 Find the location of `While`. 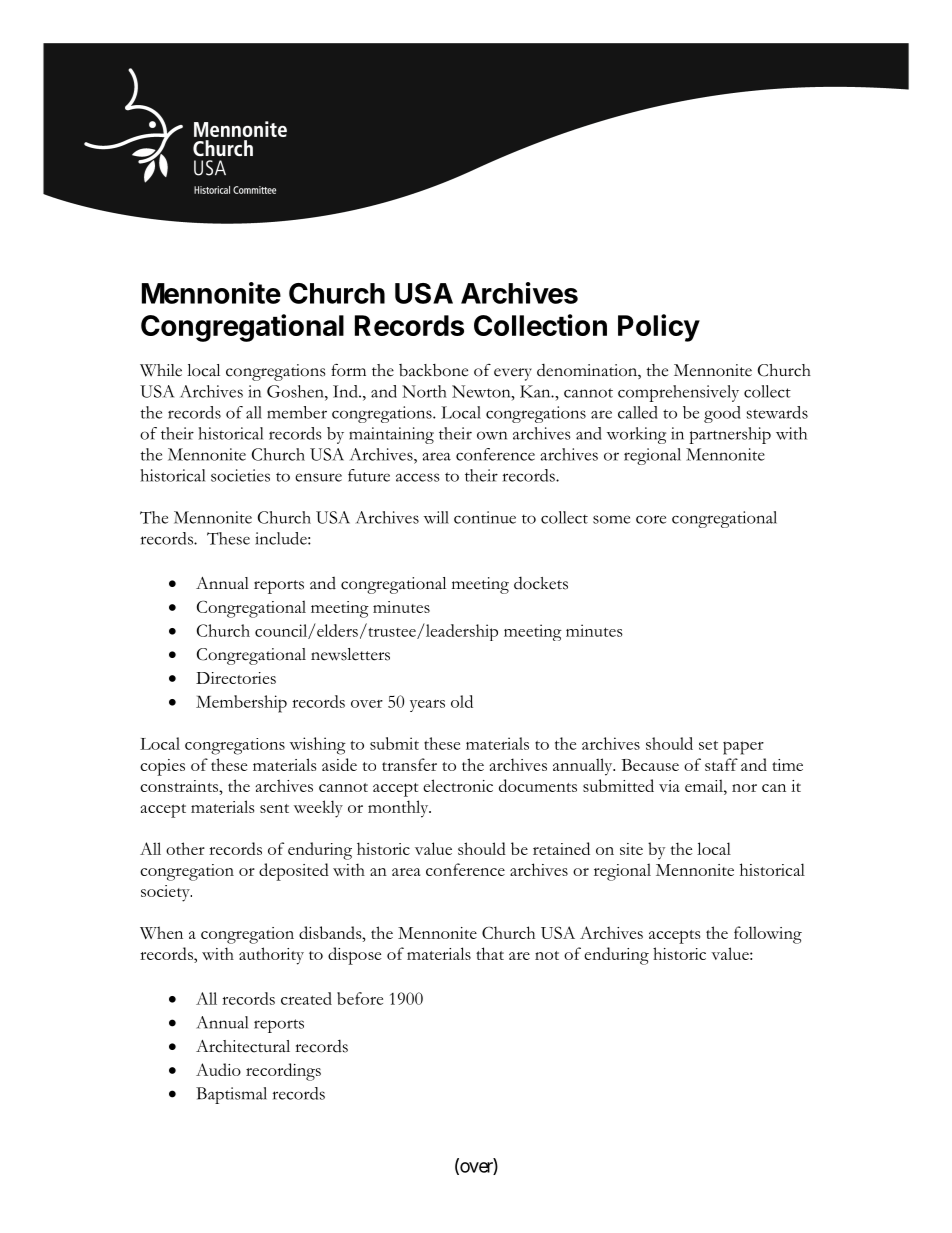

While is located at coordinates (161, 370).
